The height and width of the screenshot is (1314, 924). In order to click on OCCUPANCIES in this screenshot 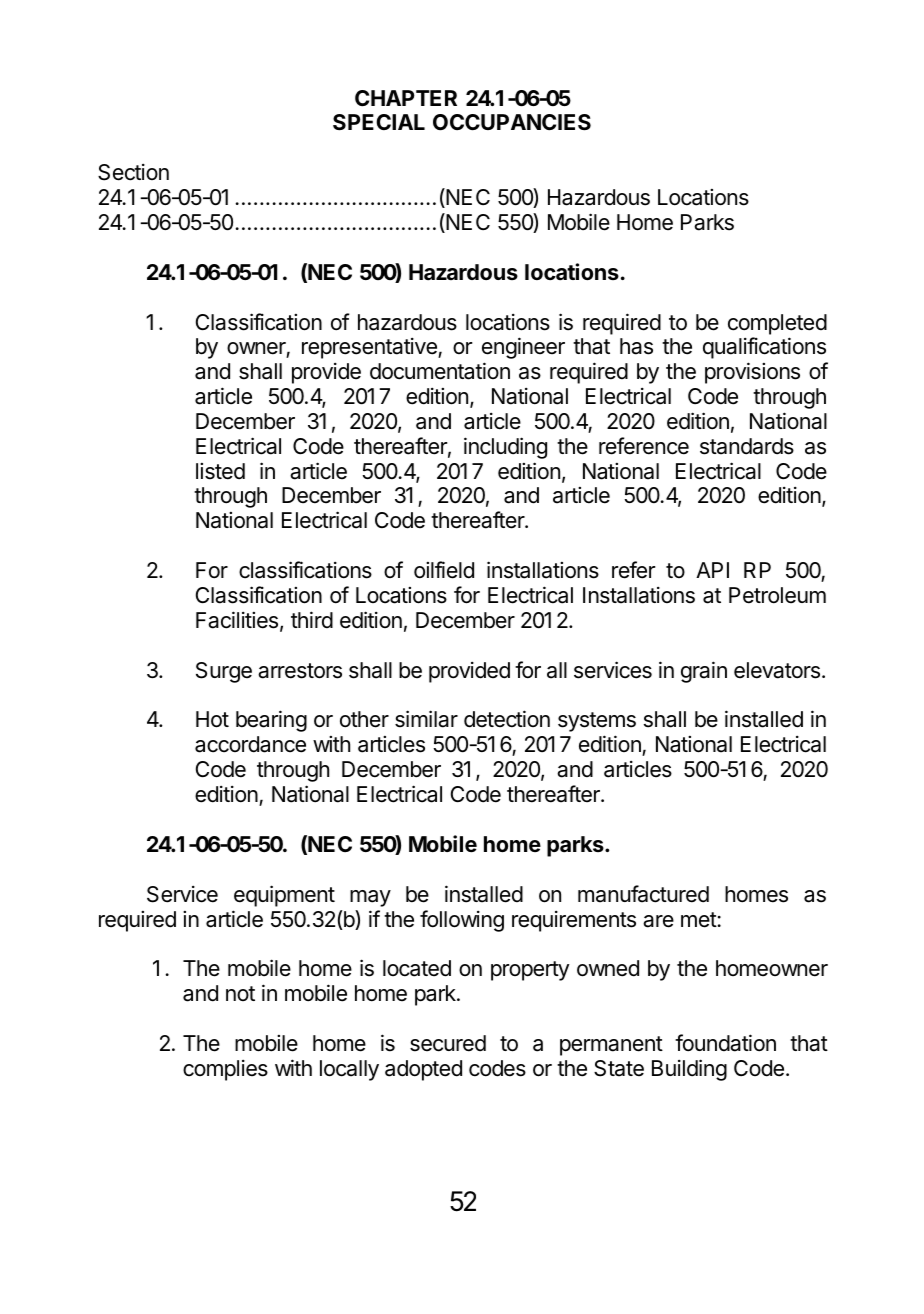, I will do `click(512, 122)`.
